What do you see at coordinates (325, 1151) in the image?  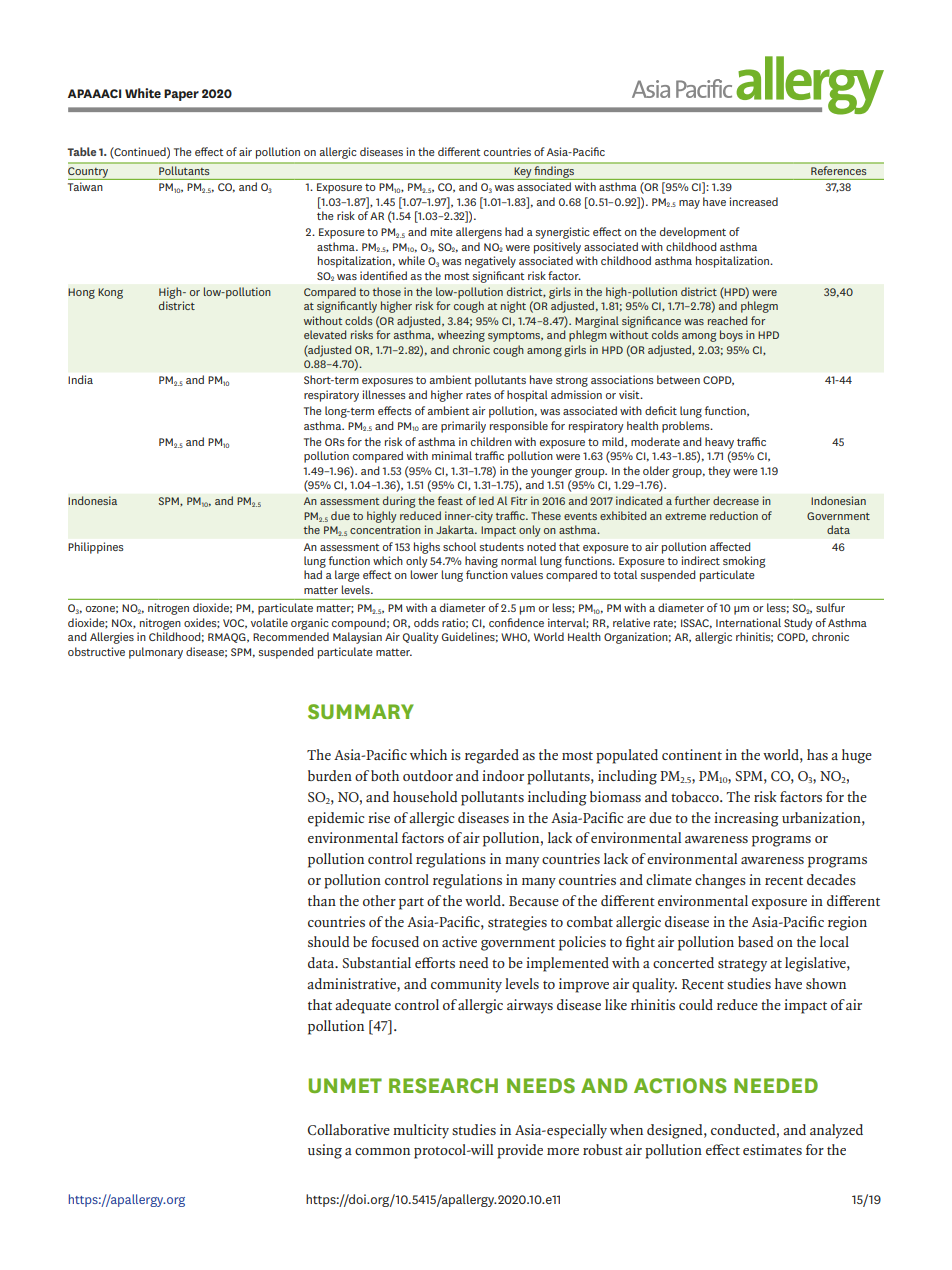 I see `using` at bounding box center [325, 1151].
